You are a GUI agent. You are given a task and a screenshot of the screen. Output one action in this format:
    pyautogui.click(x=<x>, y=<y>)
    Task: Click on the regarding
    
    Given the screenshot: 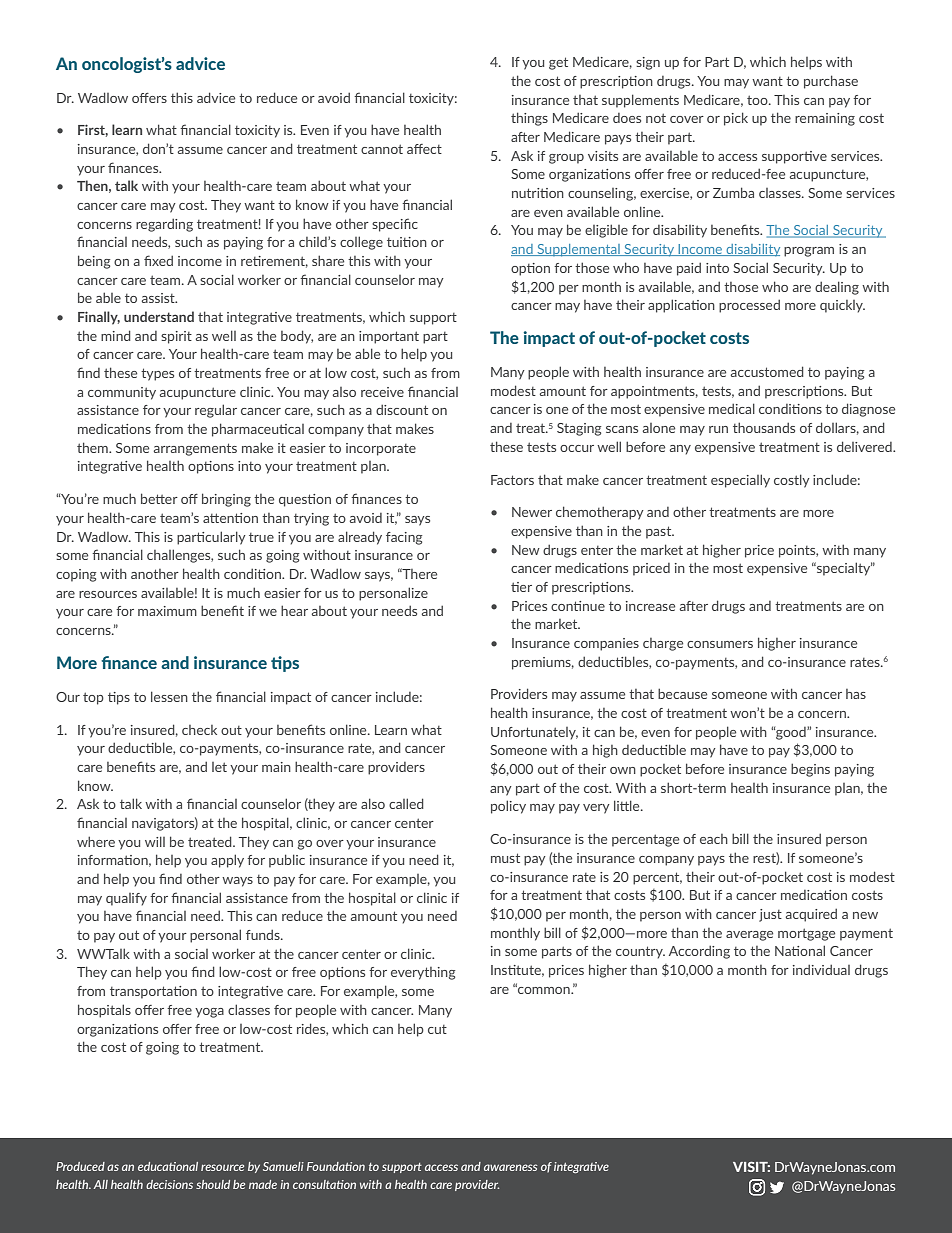 What is the action you would take?
    pyautogui.click(x=164, y=225)
